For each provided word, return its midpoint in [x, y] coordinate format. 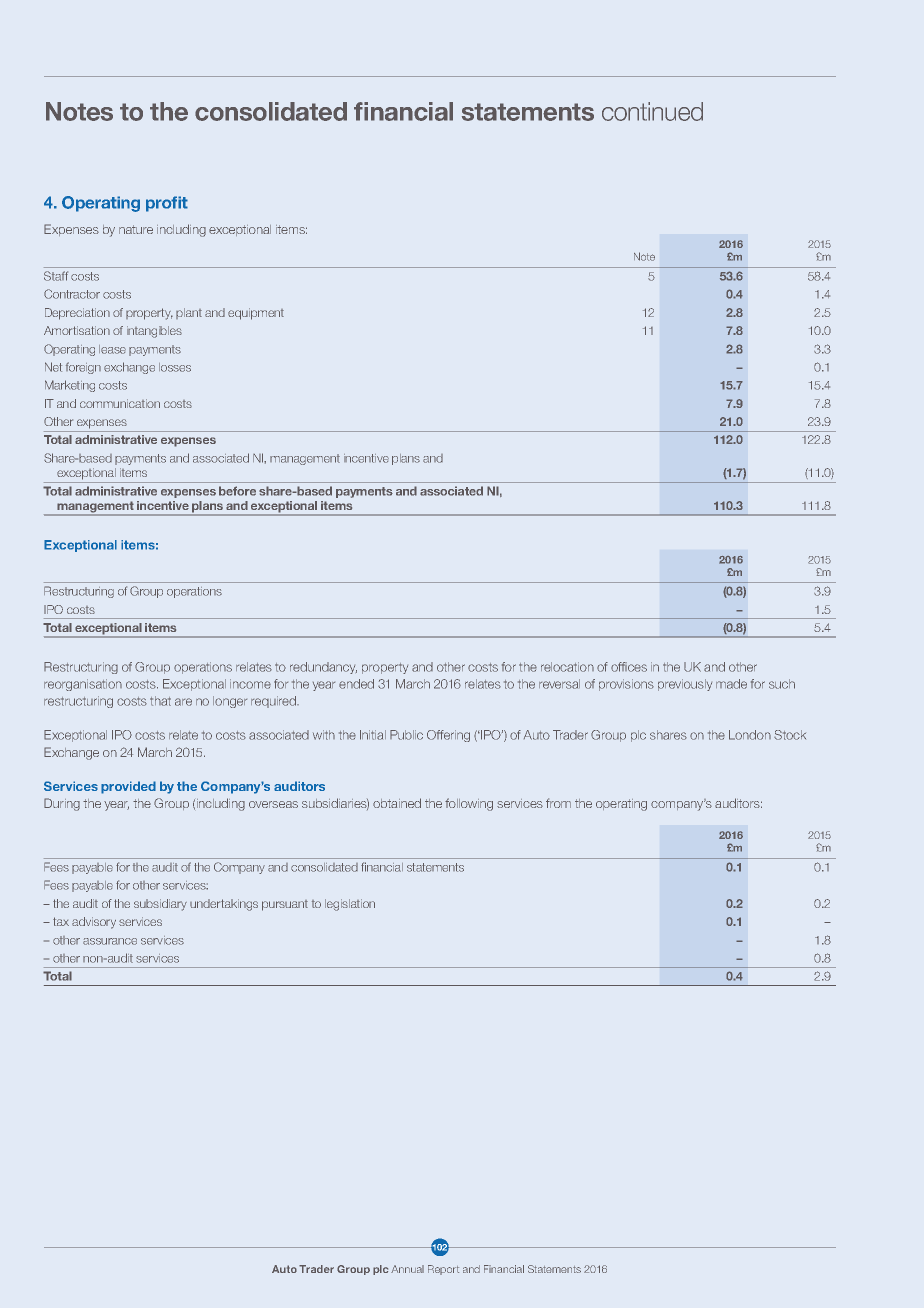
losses [175, 367]
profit [167, 204]
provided [128, 787]
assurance [110, 941]
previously [685, 685]
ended [356, 684]
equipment [256, 314]
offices [629, 667]
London [750, 735]
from [558, 803]
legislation [350, 905]
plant [189, 313]
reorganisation [83, 685]
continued [652, 111]
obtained [397, 803]
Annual [407, 1269]
